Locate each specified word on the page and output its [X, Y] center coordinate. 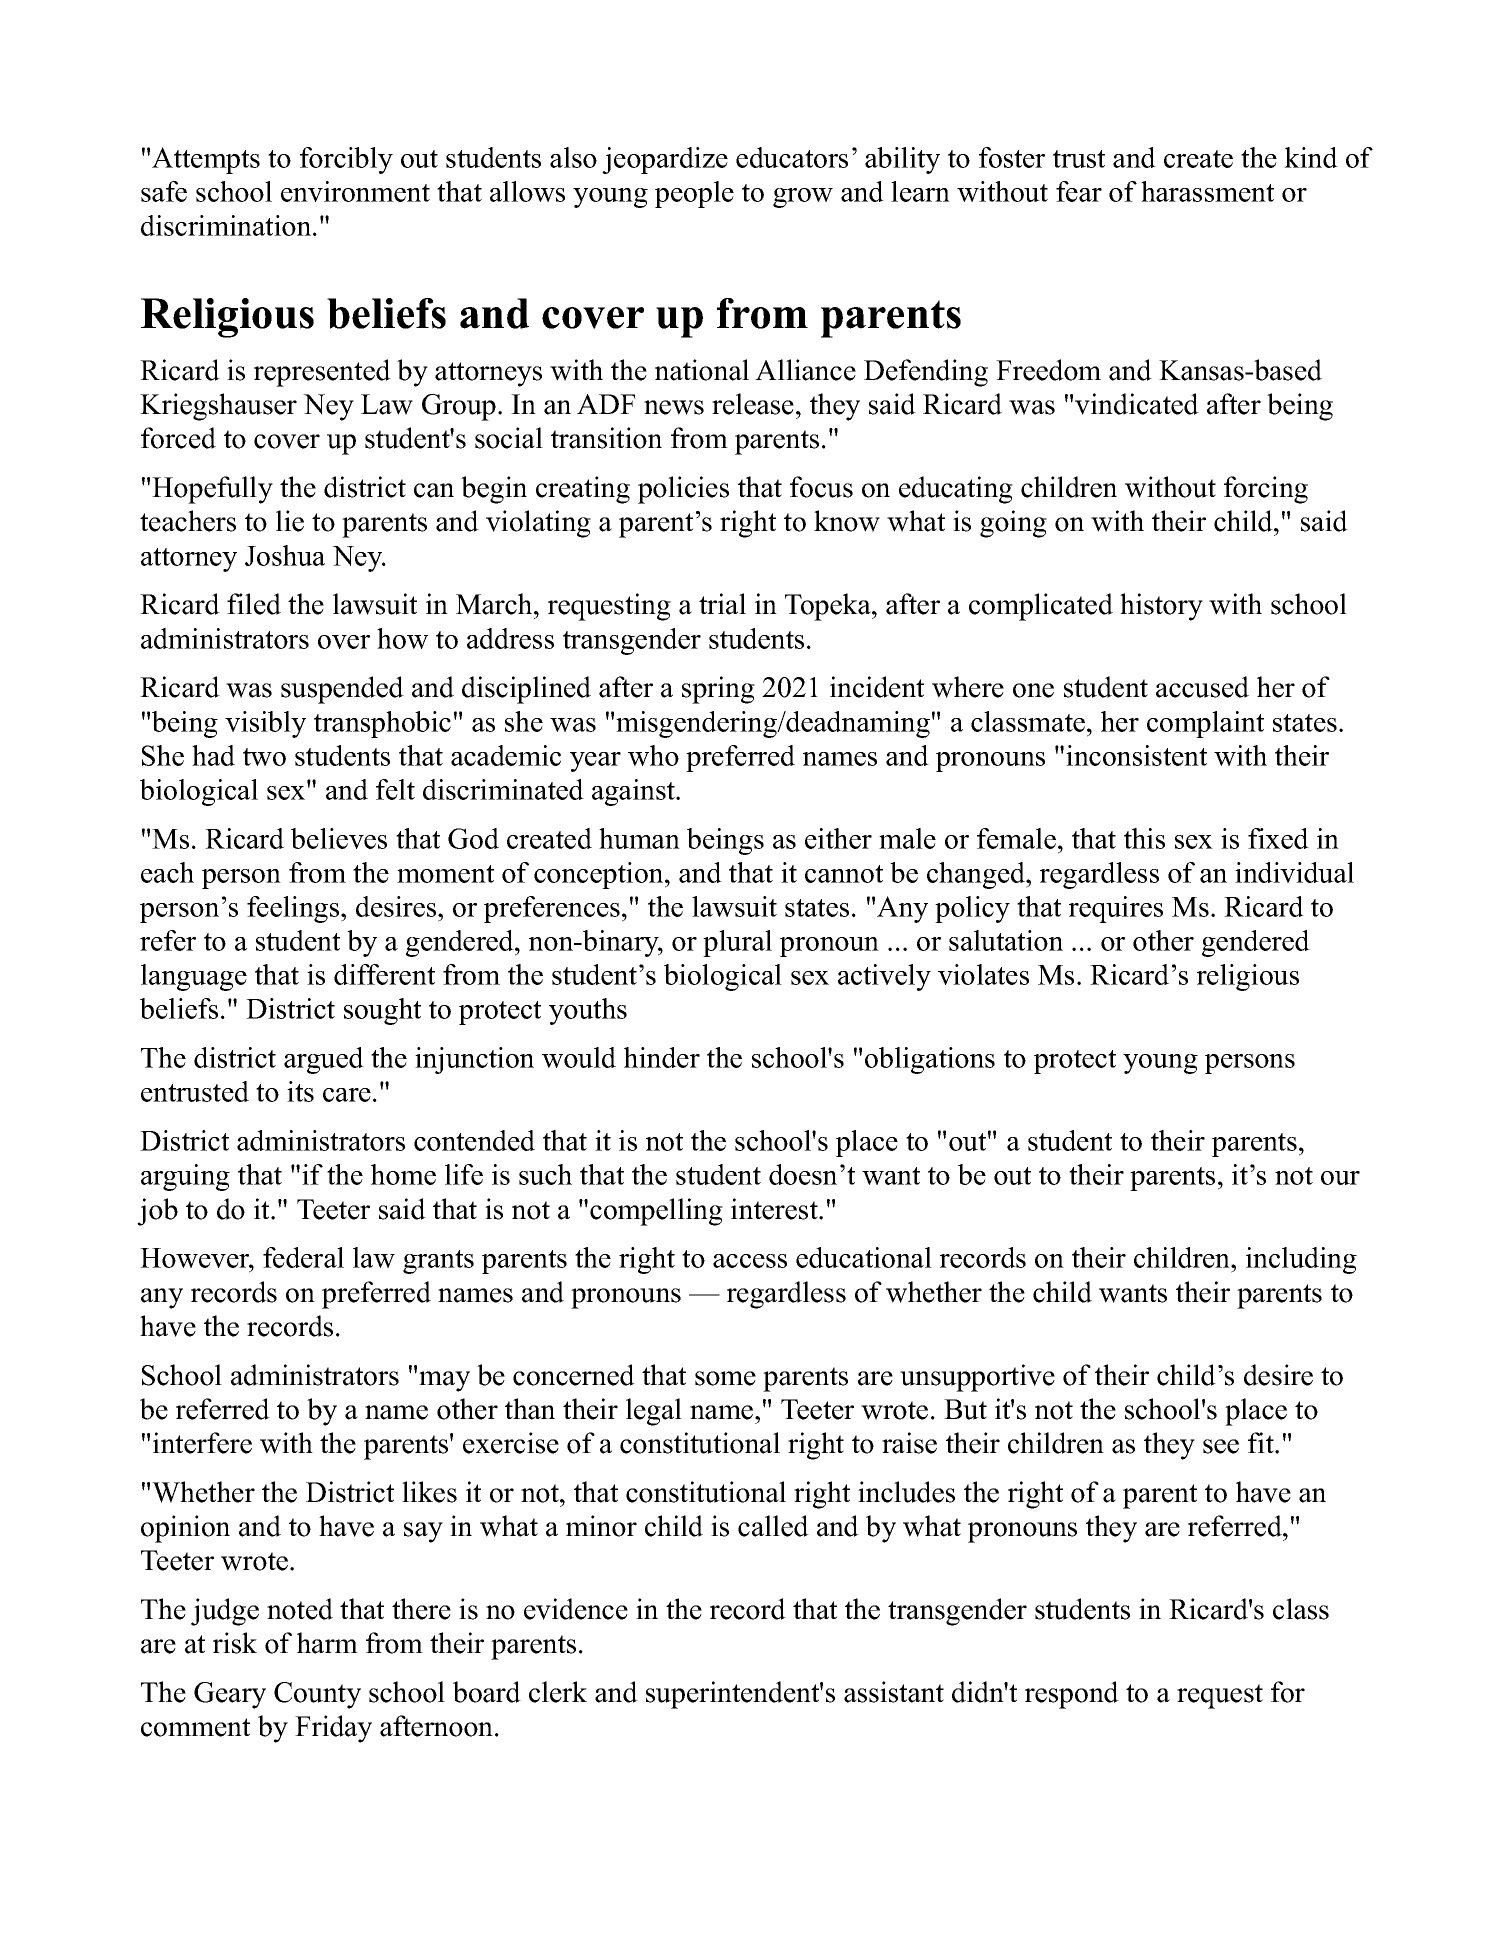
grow [803, 198]
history [1161, 607]
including [1301, 1260]
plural [737, 943]
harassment [1207, 191]
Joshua [285, 555]
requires [1116, 909]
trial [722, 604]
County [317, 1695]
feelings [294, 909]
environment [355, 191]
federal [303, 1257]
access [750, 1261]
